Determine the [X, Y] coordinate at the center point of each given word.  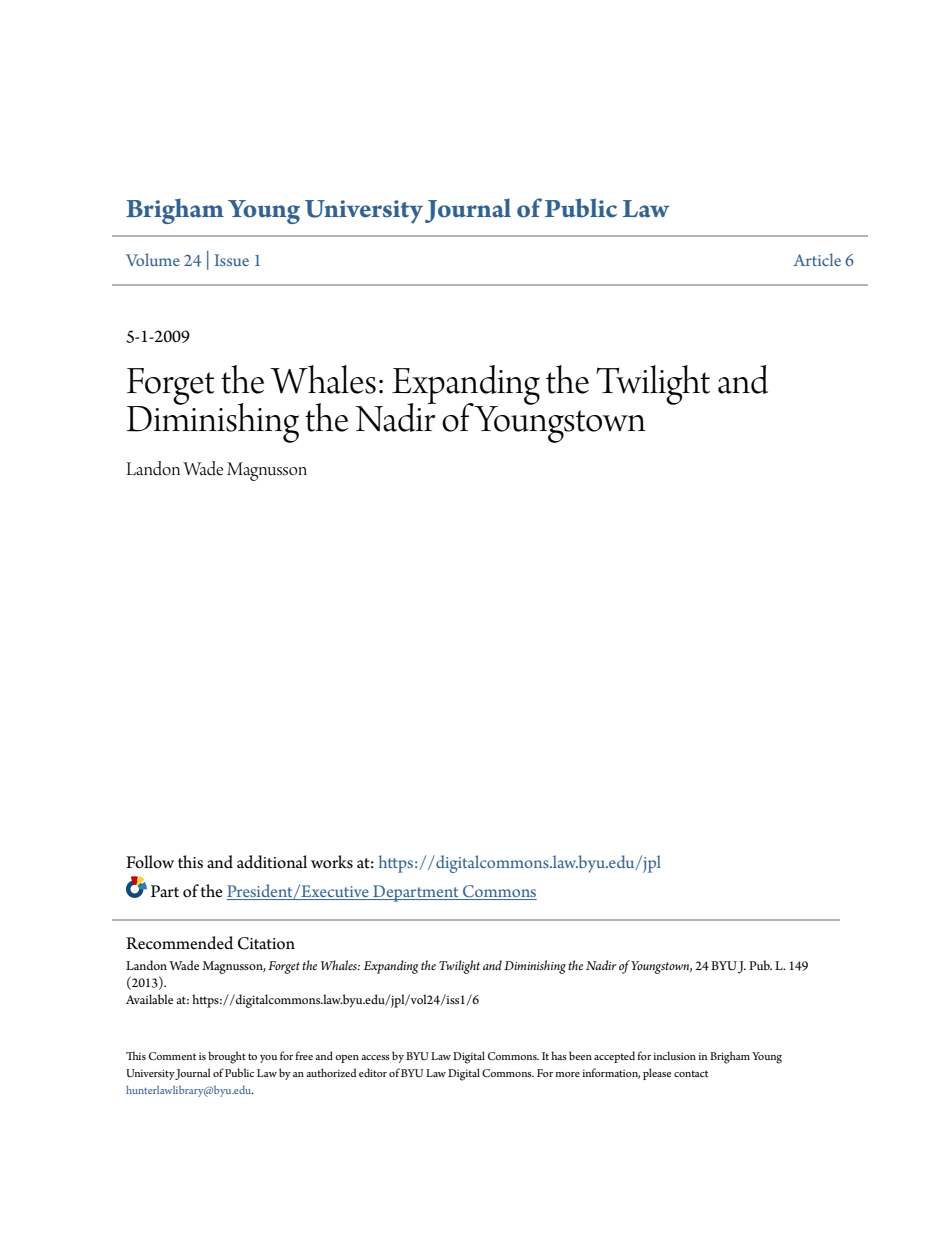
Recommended [179, 943]
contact [691, 1073]
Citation [266, 943]
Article [817, 259]
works [332, 862]
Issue [232, 260]
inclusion [674, 1055]
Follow [150, 862]
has [559, 1055]
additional [272, 862]
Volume [153, 259]
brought [227, 1057]
